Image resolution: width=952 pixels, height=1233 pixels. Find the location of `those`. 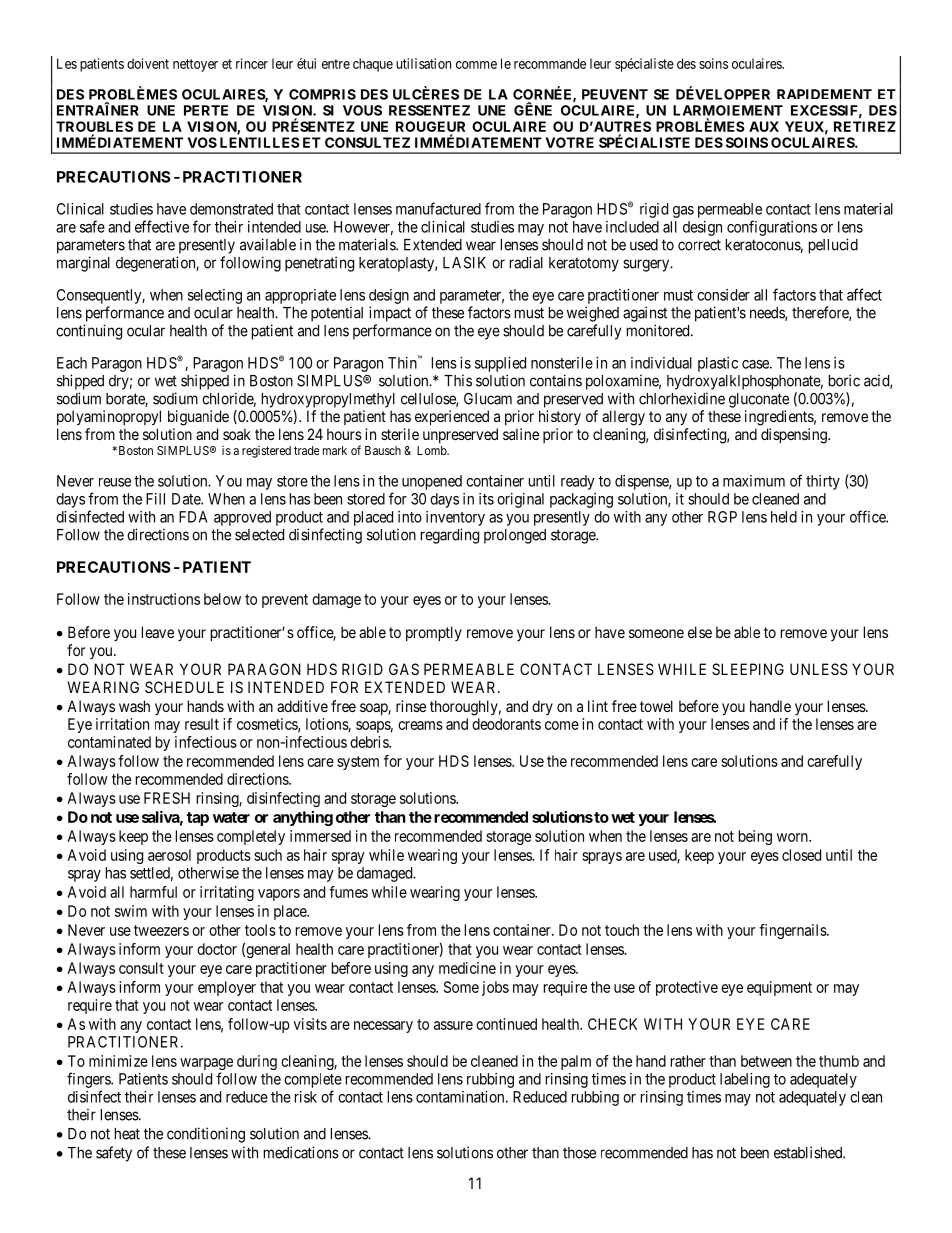

those is located at coordinates (579, 1153).
